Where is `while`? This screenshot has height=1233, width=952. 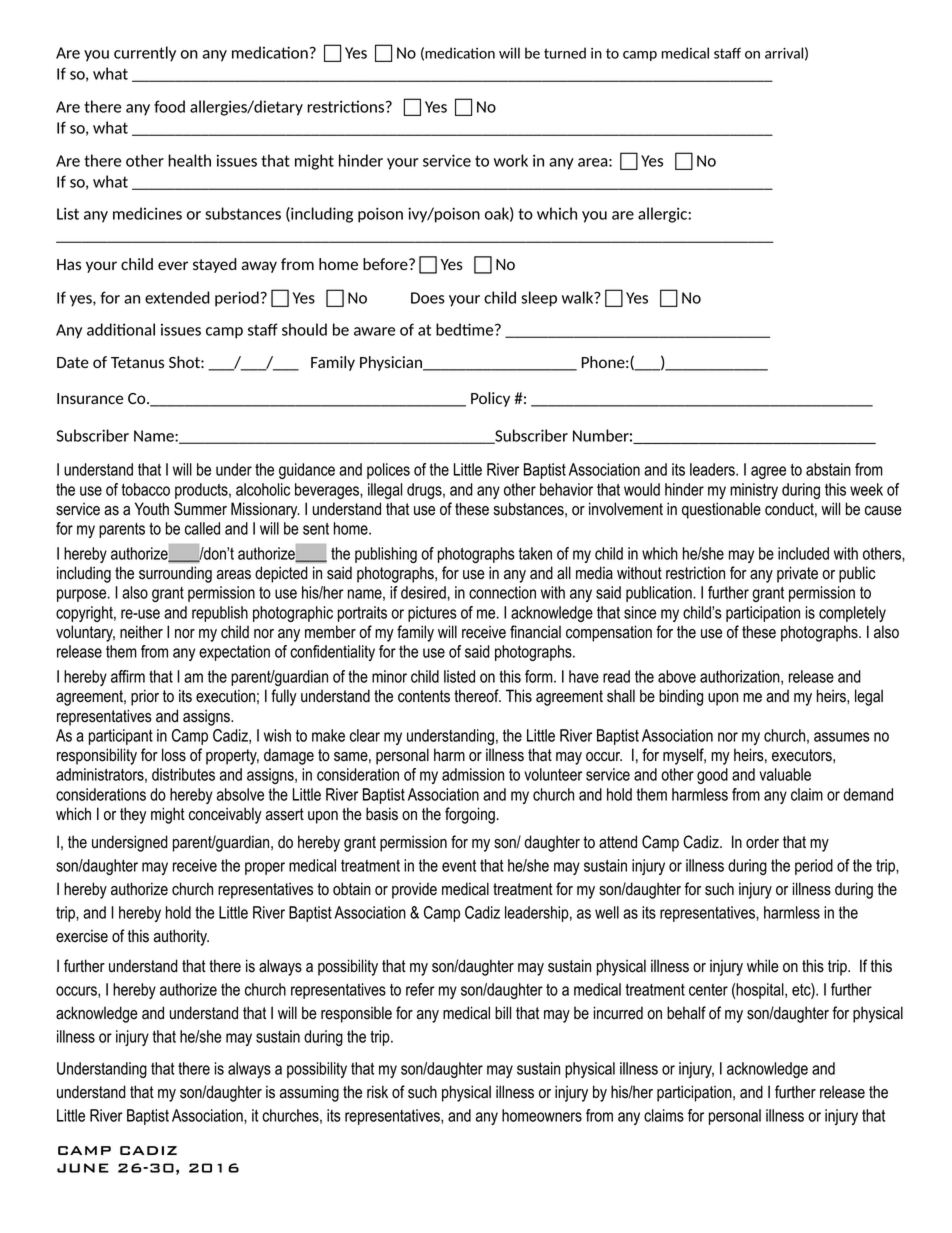
while is located at coordinates (763, 966).
